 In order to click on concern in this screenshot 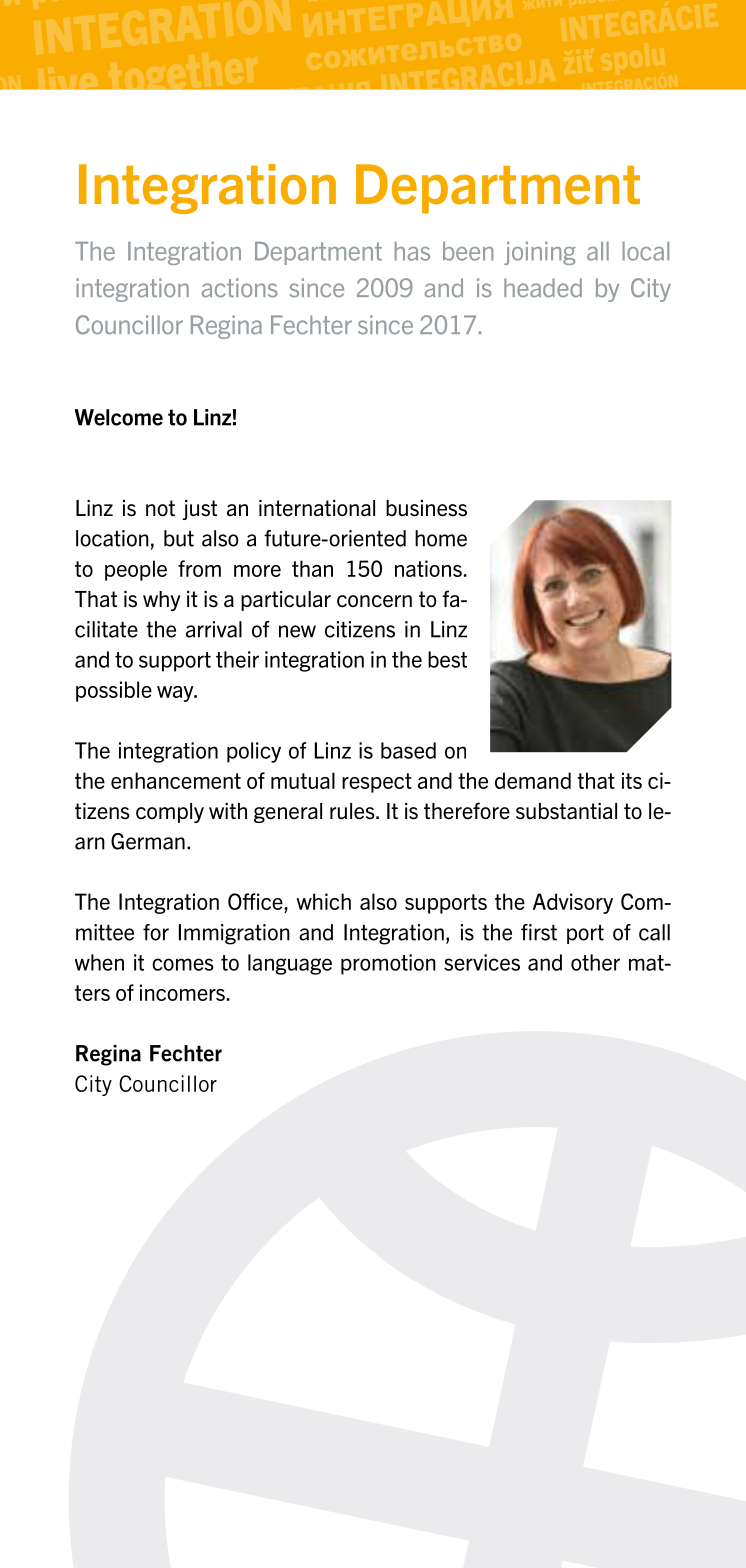, I will do `click(374, 601)`.
